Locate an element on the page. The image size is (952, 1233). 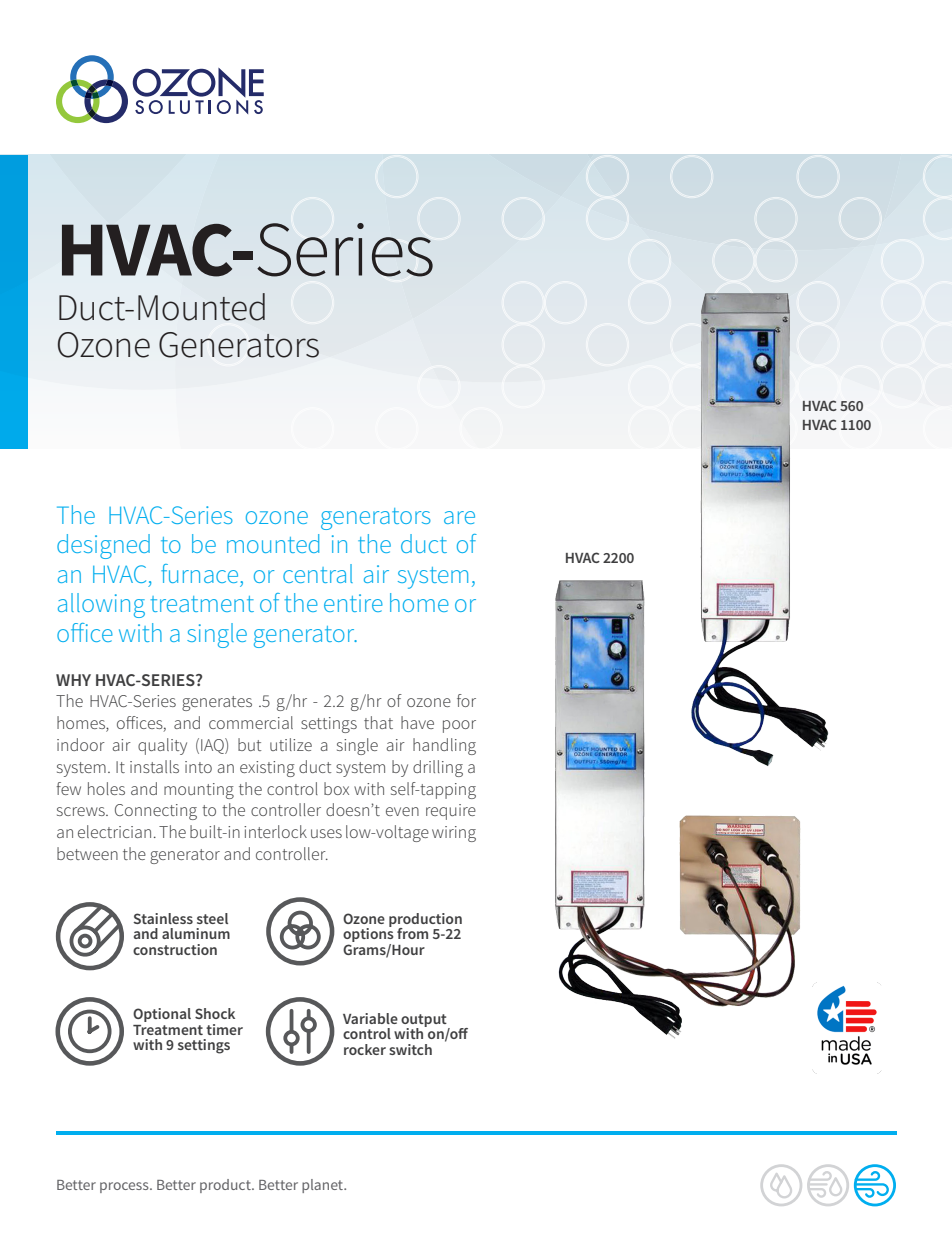
process is located at coordinates (125, 1187).
